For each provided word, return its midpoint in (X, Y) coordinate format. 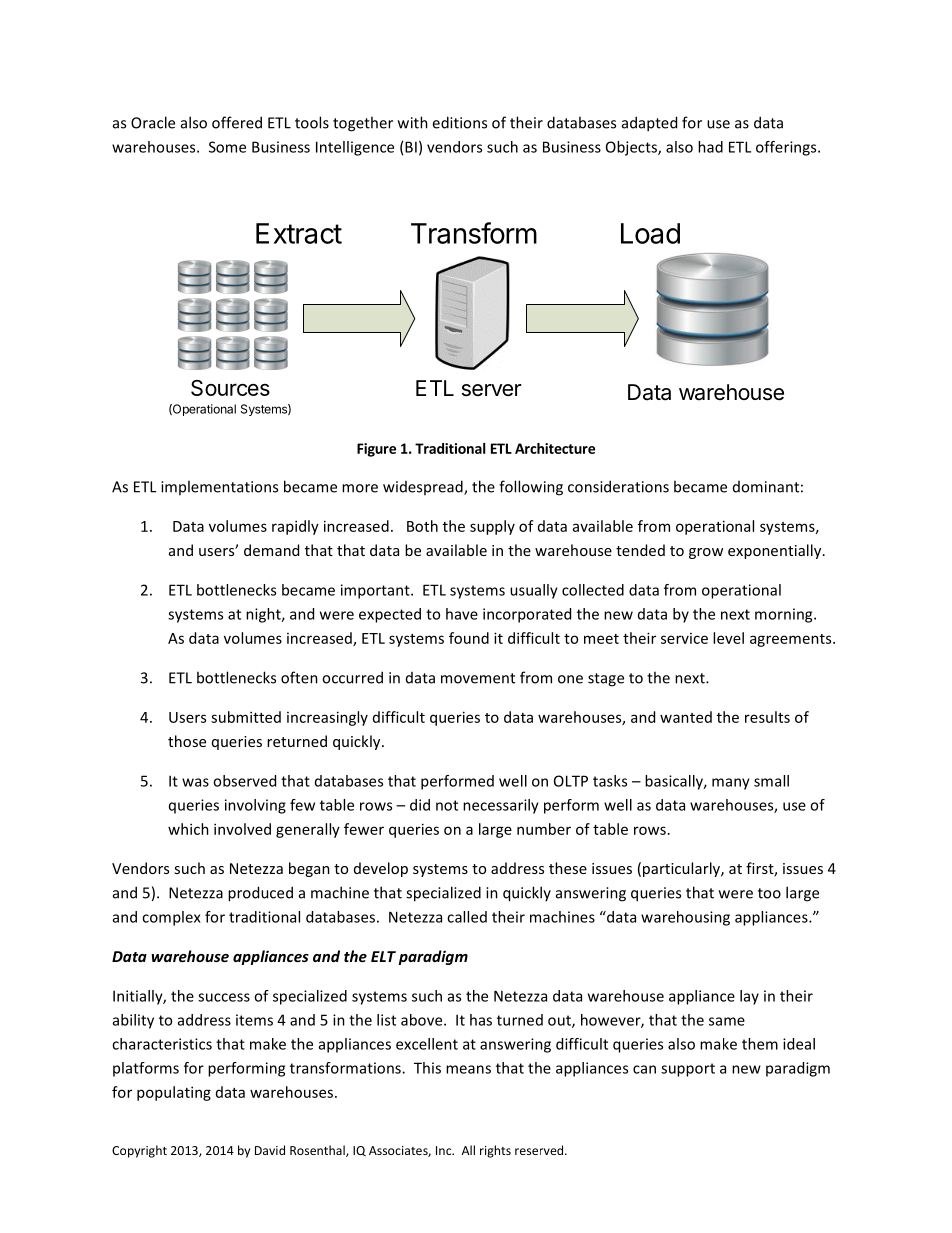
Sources (230, 388)
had (710, 147)
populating (174, 1093)
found (469, 638)
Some (227, 147)
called (467, 917)
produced (260, 894)
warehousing (685, 918)
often (299, 677)
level (728, 638)
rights (495, 1151)
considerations (618, 486)
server (491, 390)
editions (459, 122)
